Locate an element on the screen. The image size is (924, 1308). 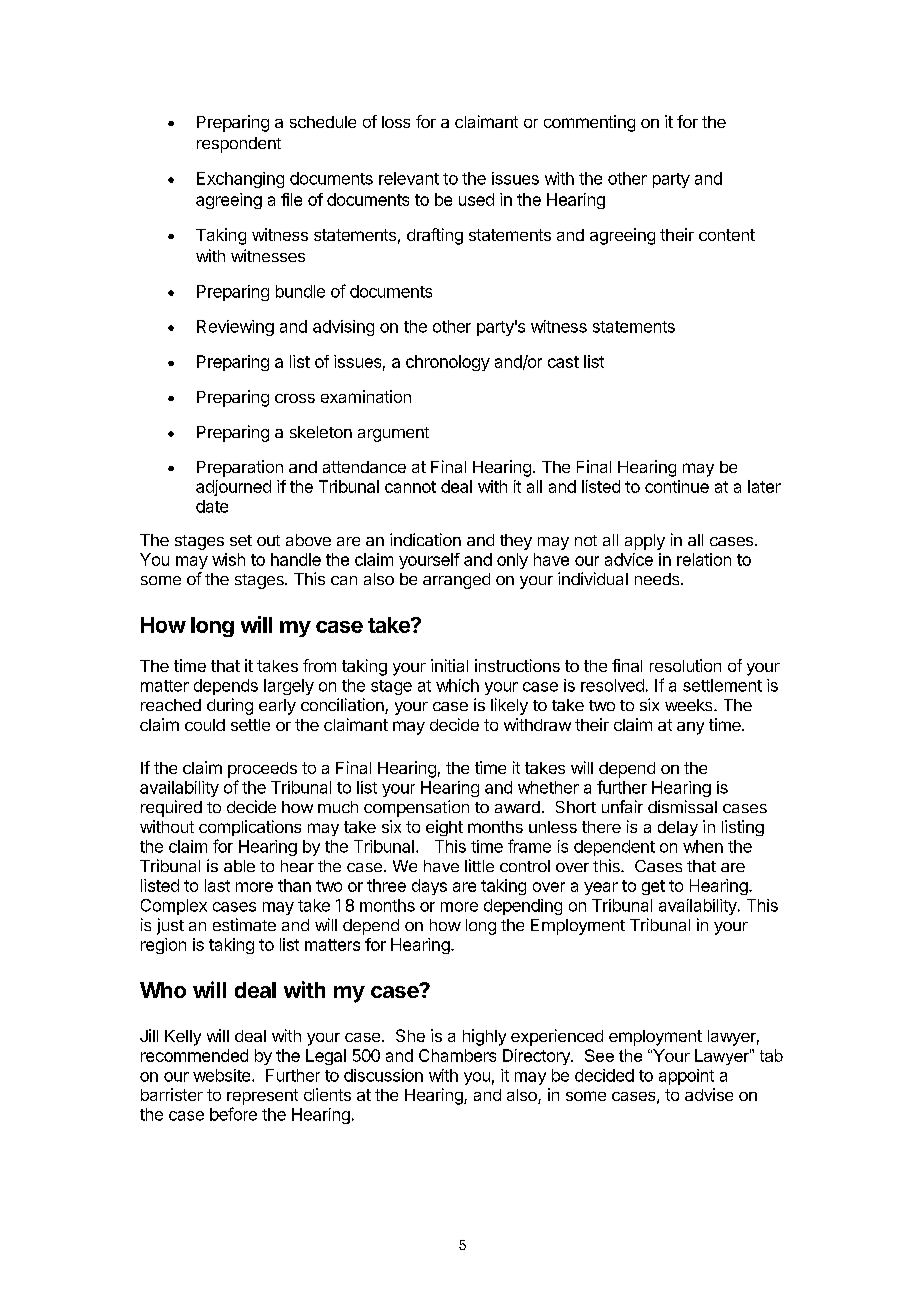
chronology is located at coordinates (448, 363).
